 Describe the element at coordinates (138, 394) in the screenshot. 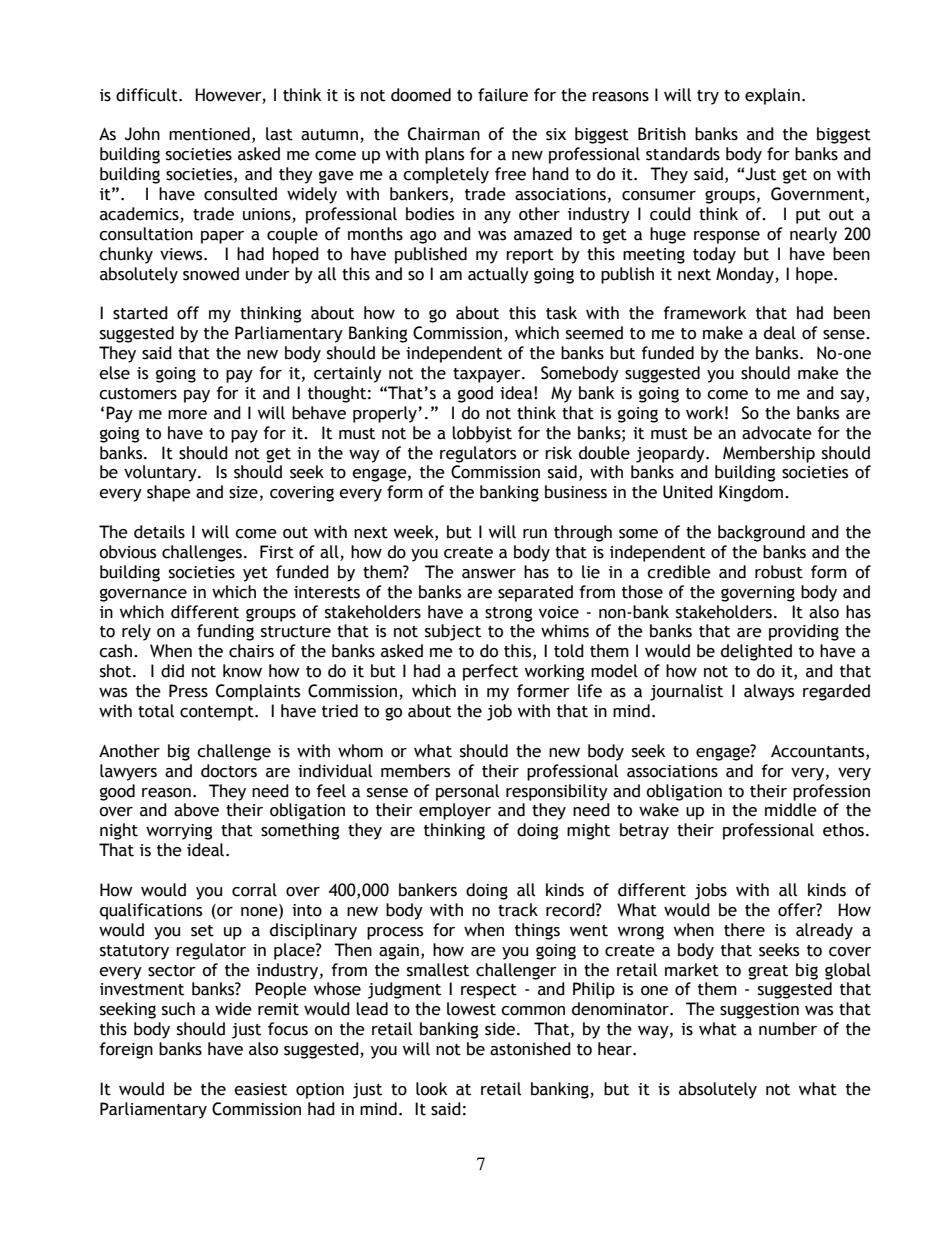

I see `customers` at that location.
